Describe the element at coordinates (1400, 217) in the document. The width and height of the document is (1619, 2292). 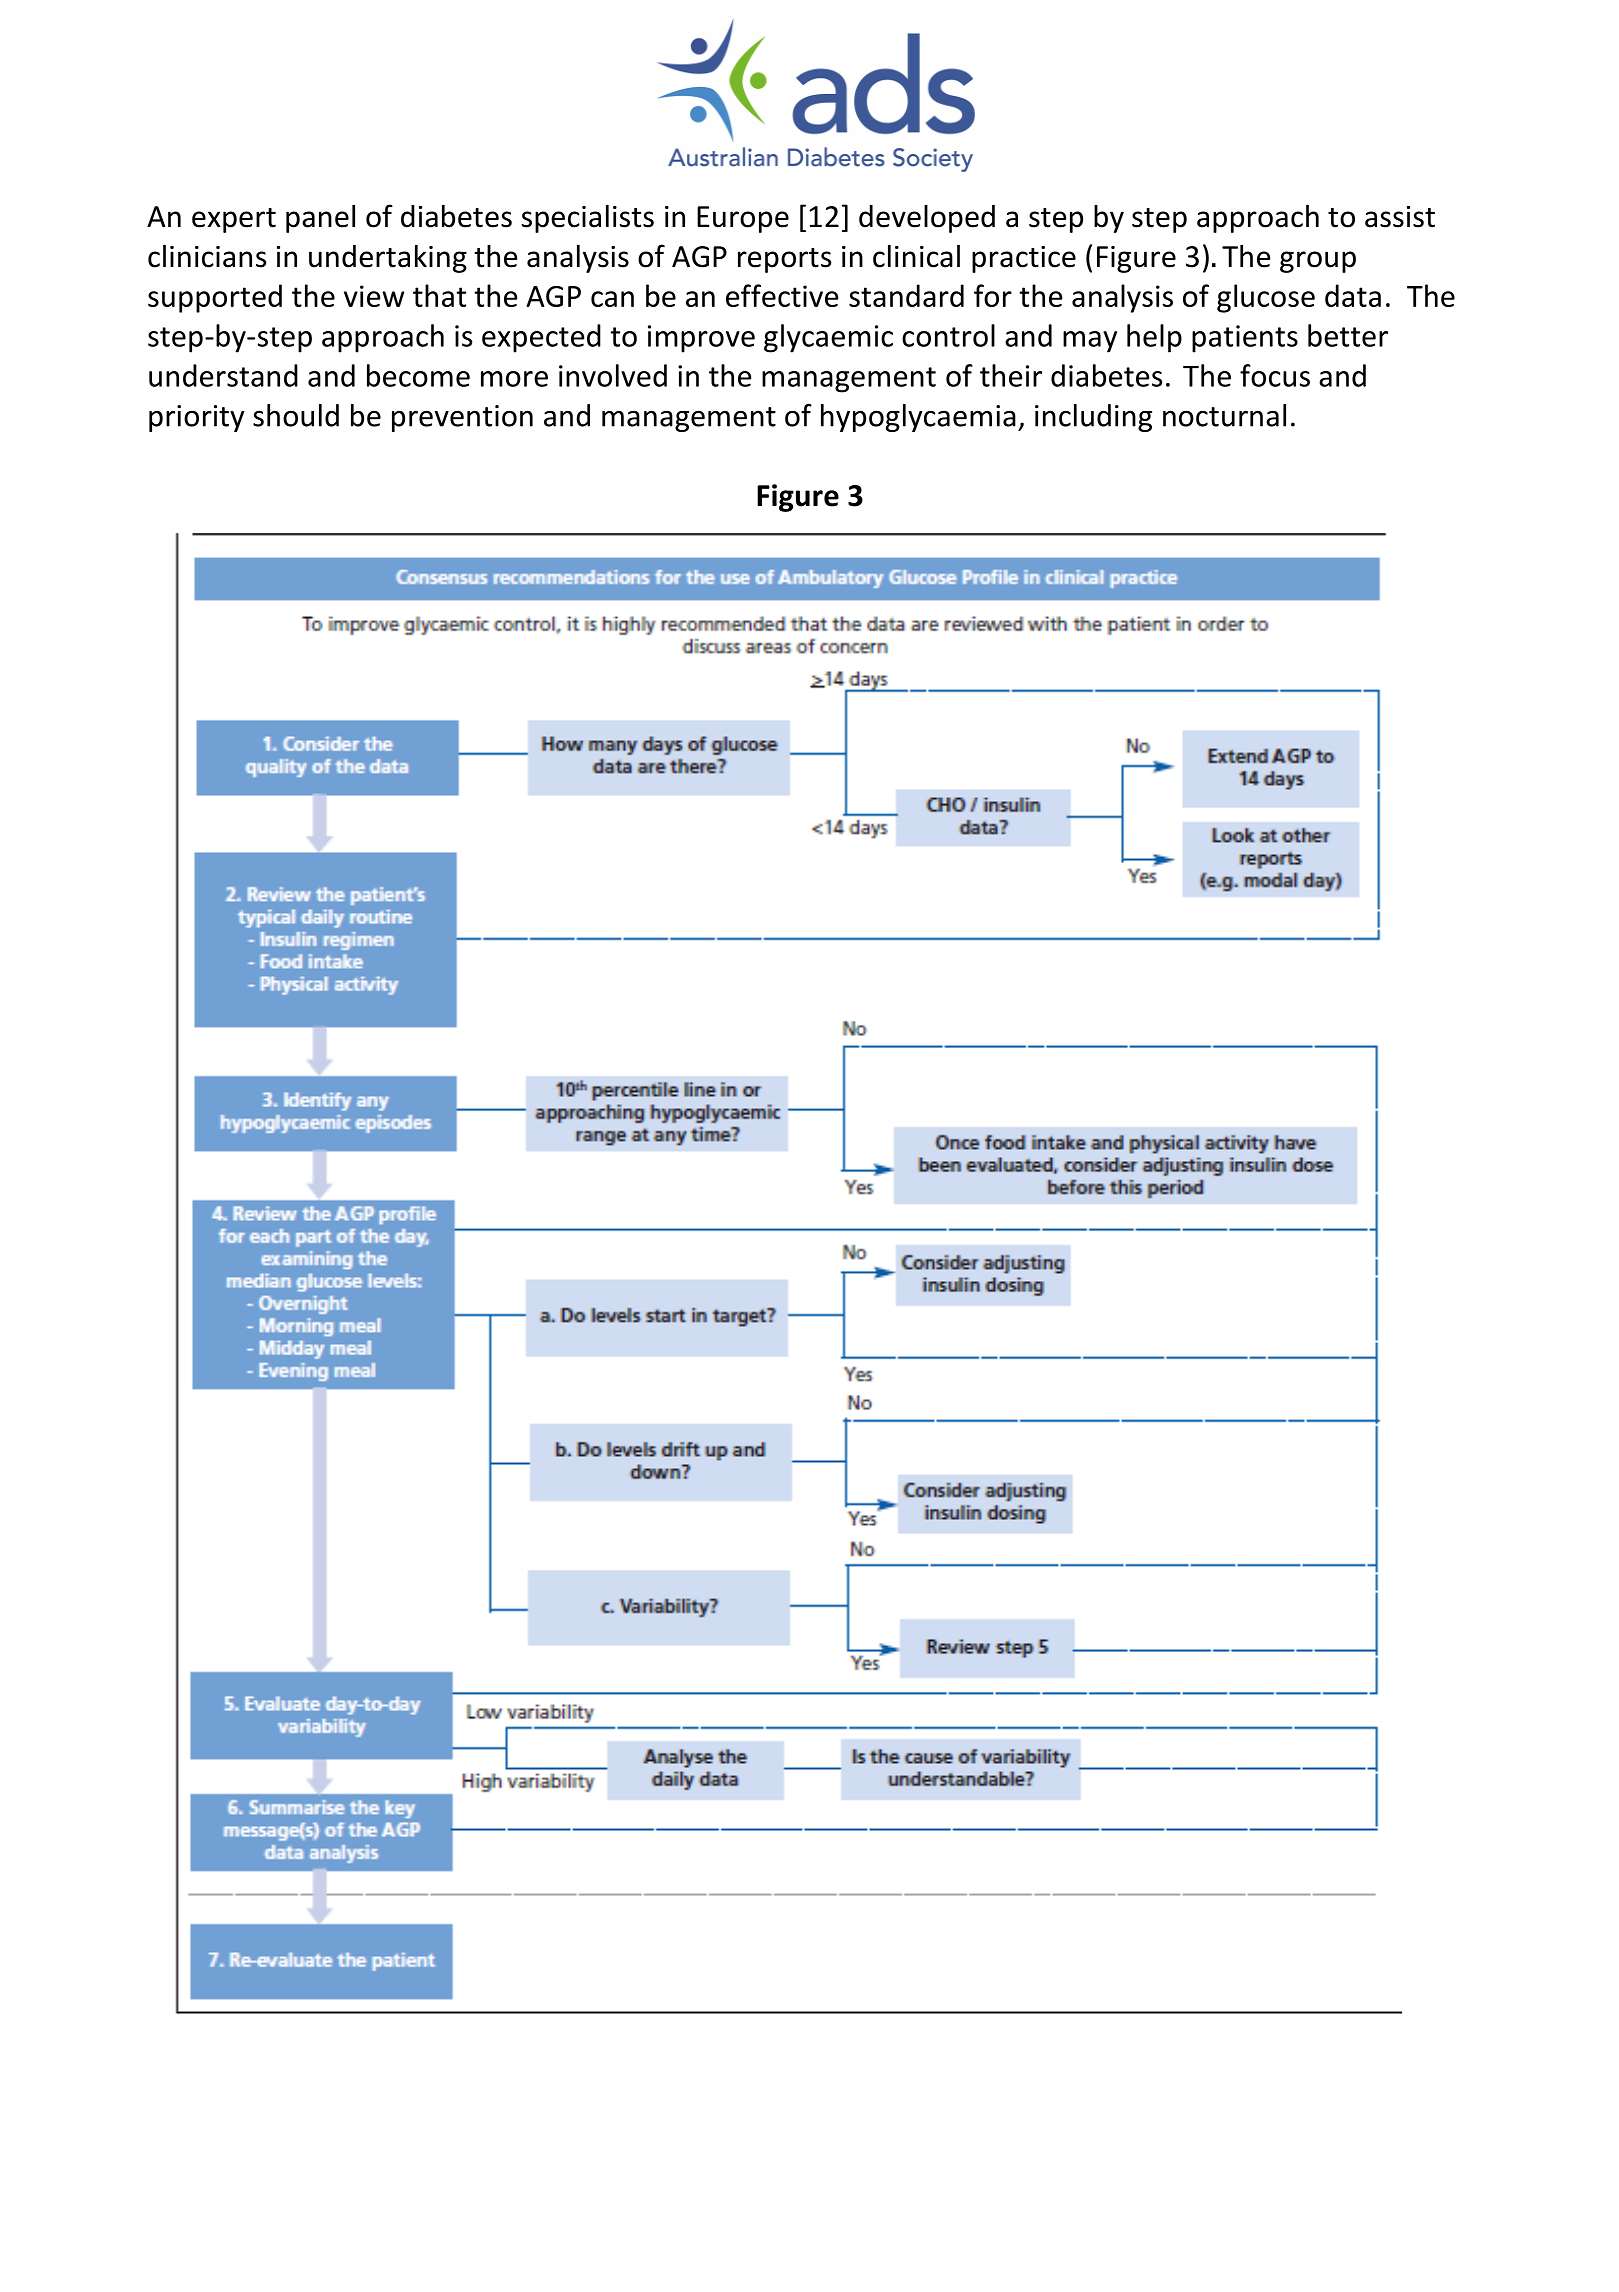
I see `assist` at that location.
